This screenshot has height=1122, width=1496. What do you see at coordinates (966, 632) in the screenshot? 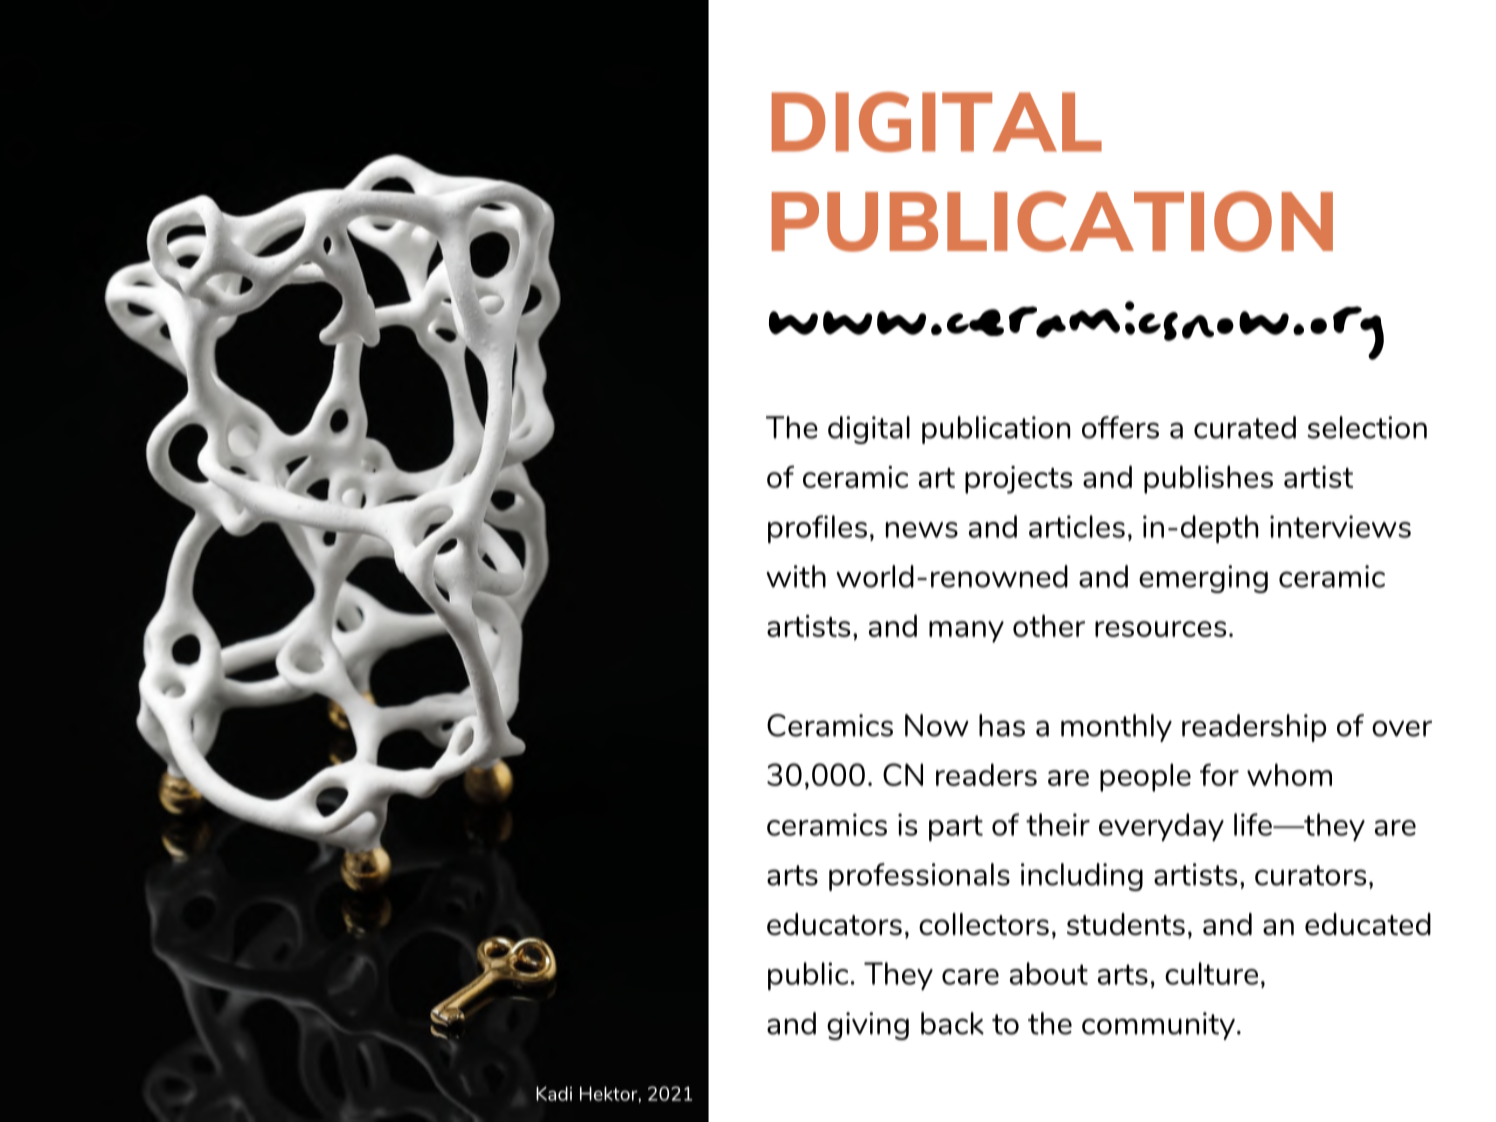
I see `many` at bounding box center [966, 632].
